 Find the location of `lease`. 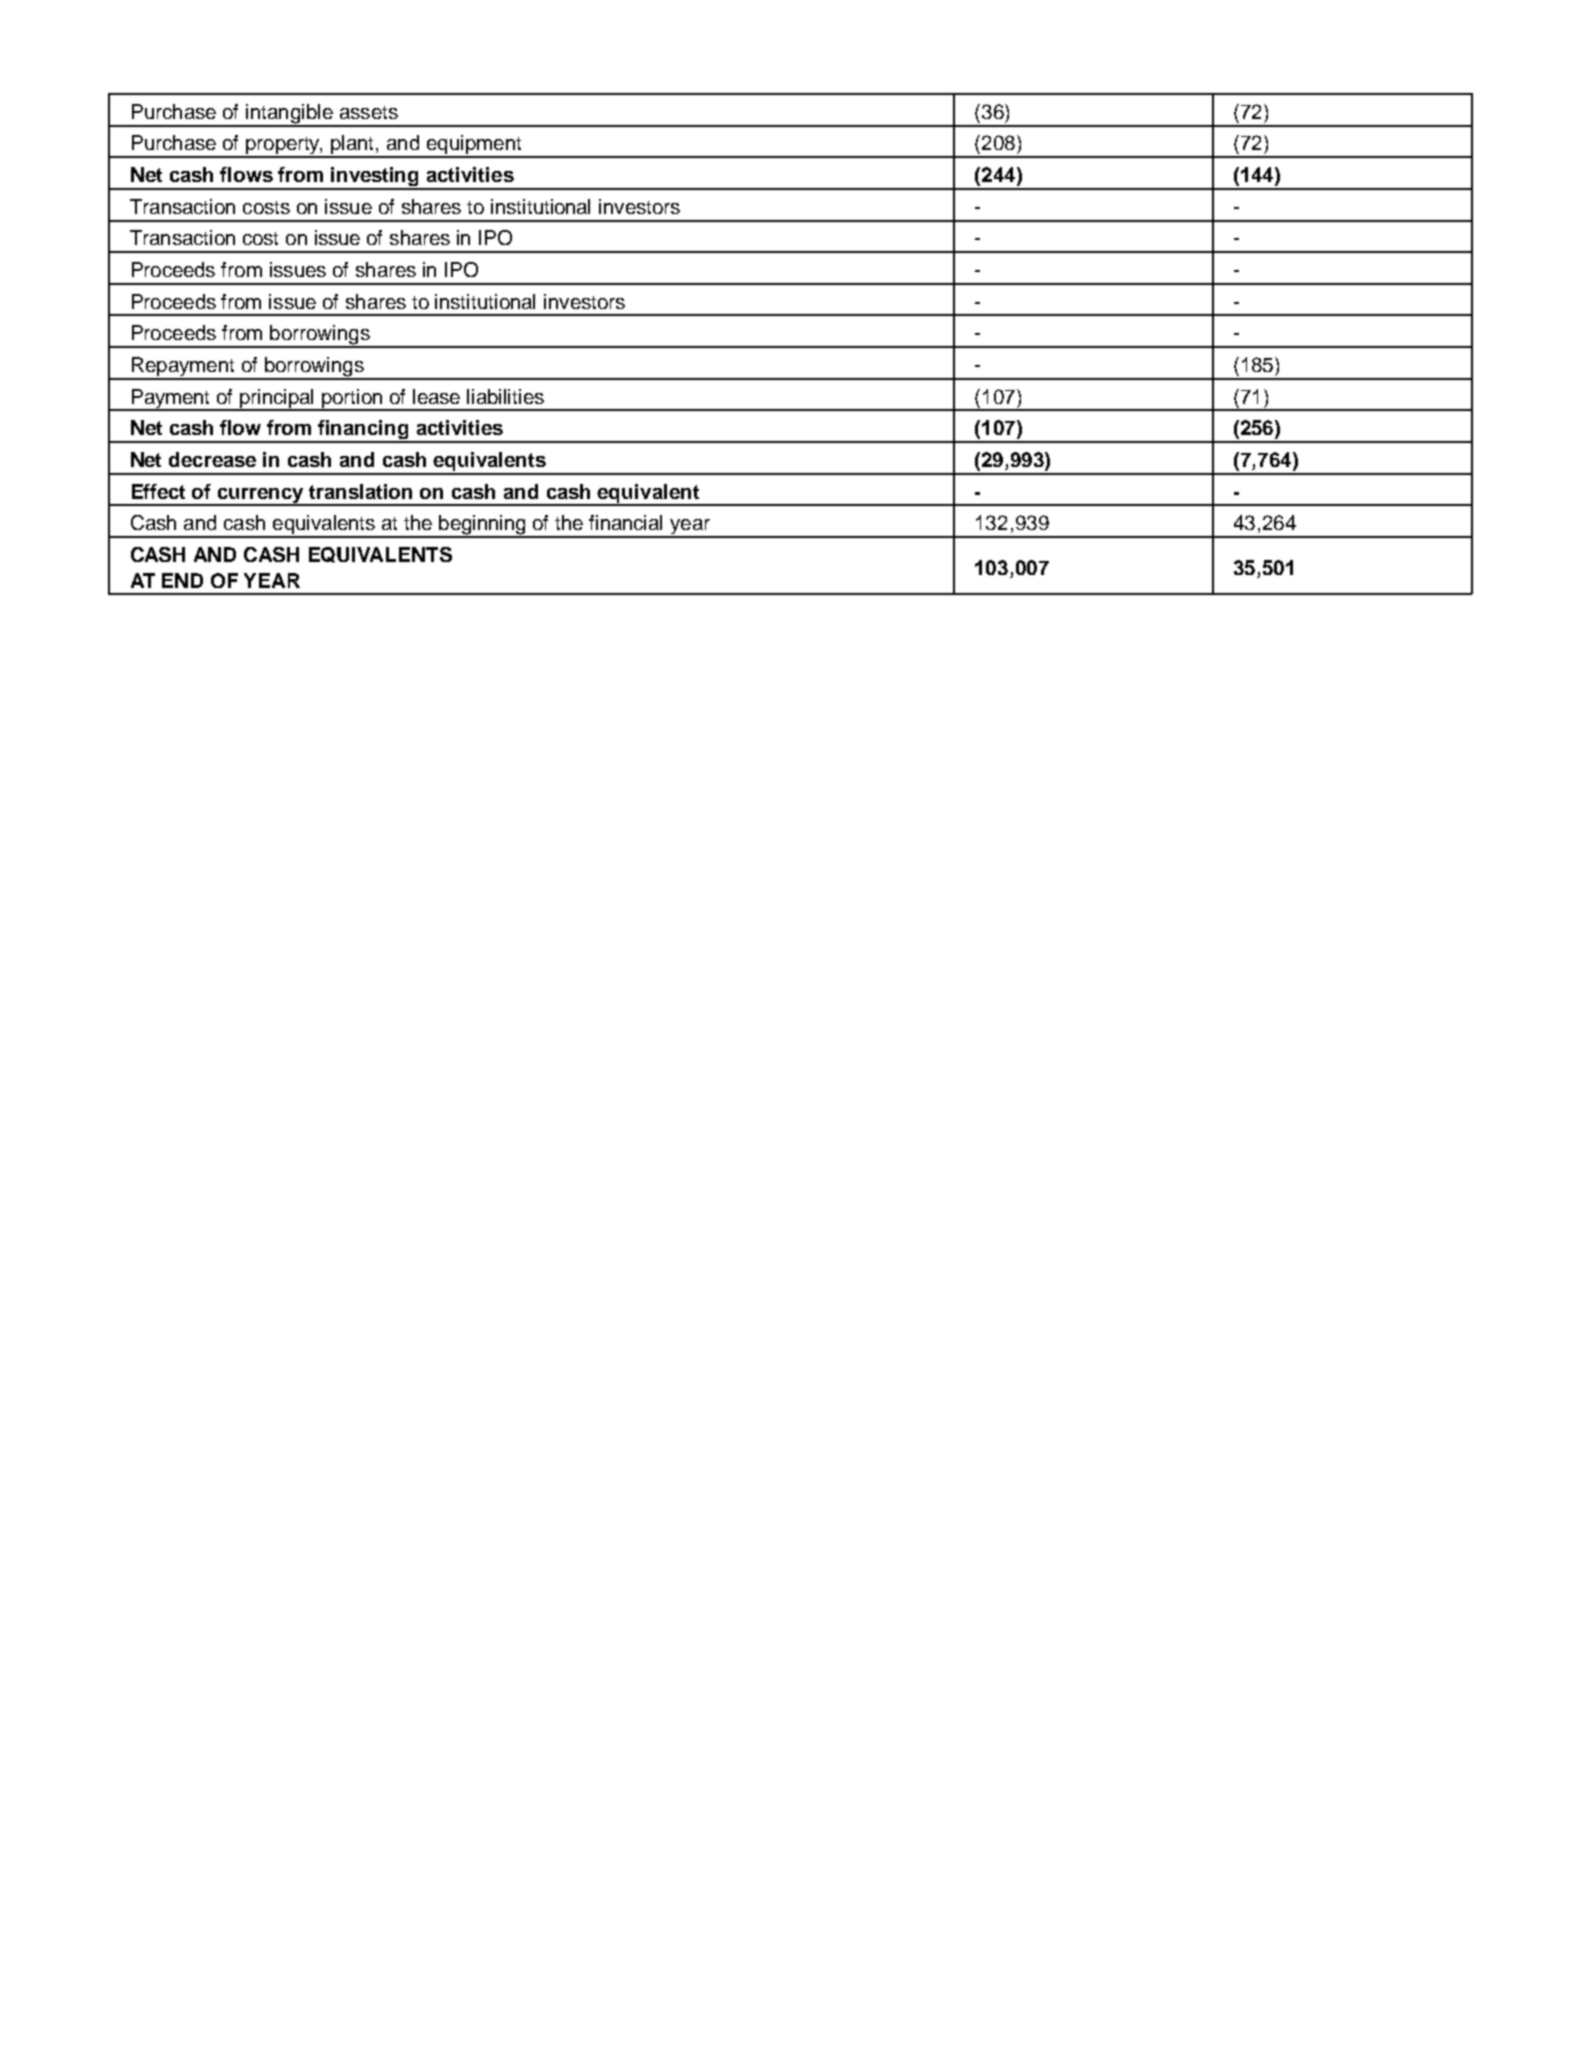

lease is located at coordinates (436, 396).
